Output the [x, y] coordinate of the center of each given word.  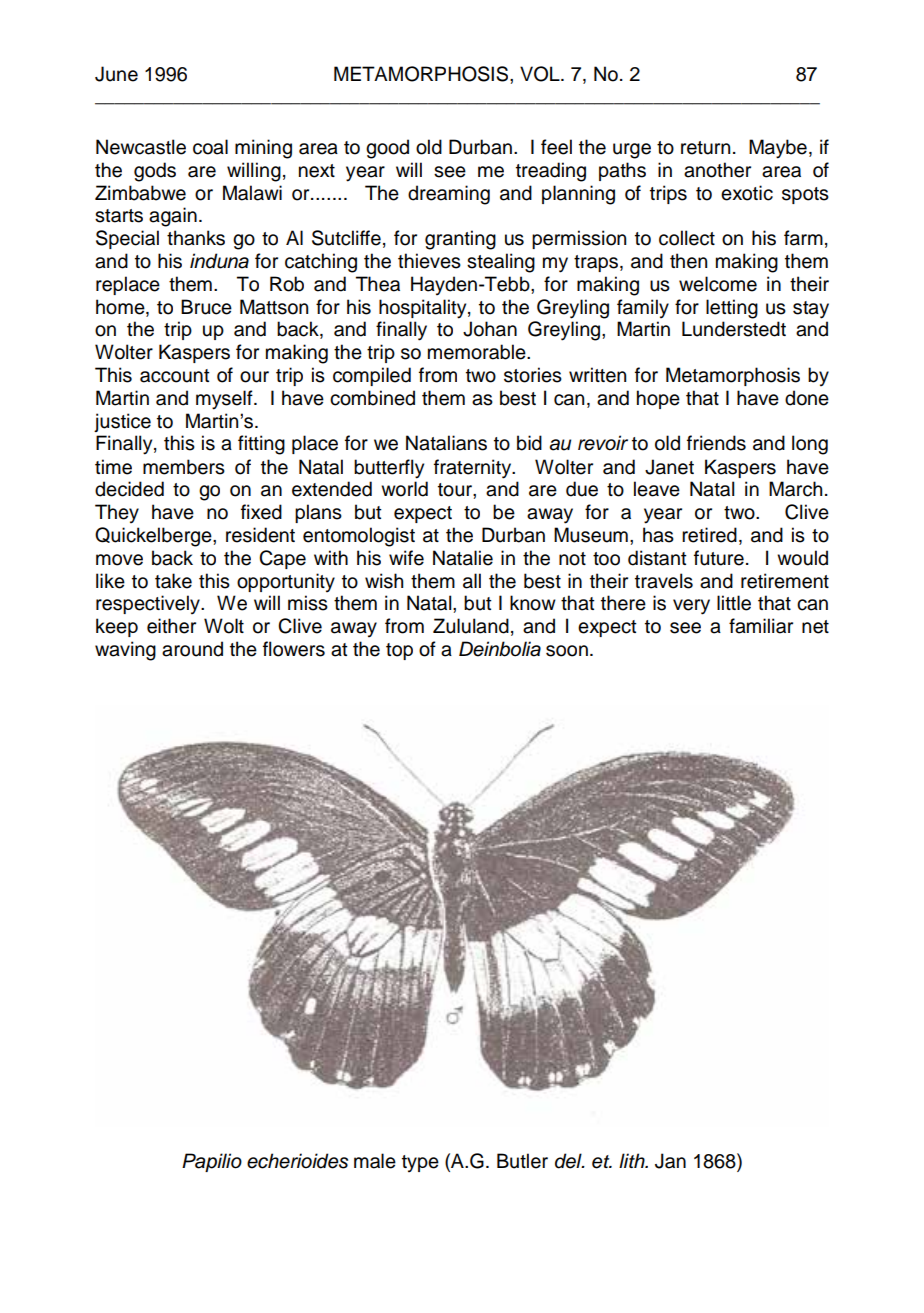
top [399, 651]
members [184, 467]
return [705, 148]
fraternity [474, 469]
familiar [761, 626]
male [375, 1161]
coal [210, 147]
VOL [541, 74]
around [192, 649]
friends [716, 443]
